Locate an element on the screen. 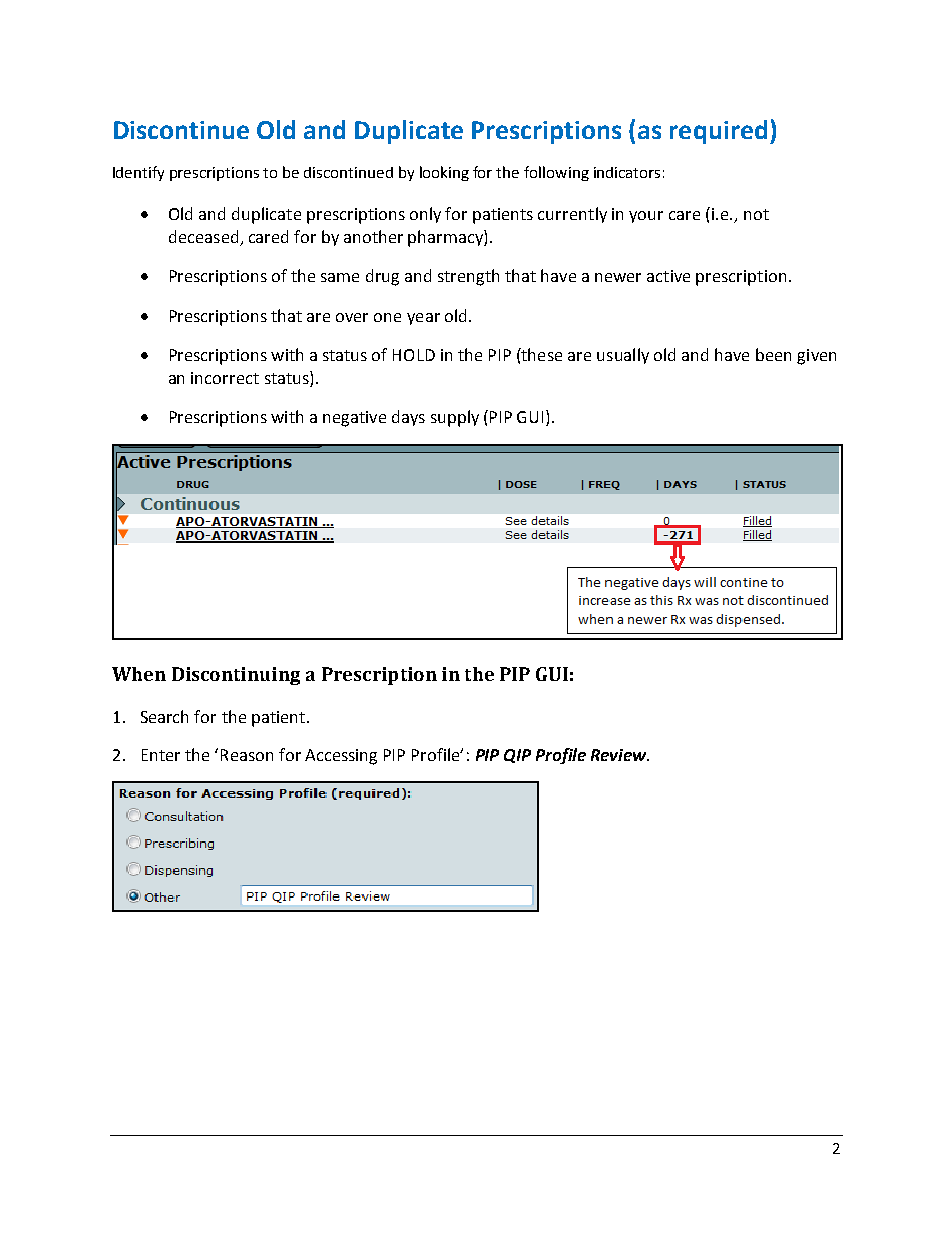 The height and width of the screenshot is (1233, 952). Review is located at coordinates (620, 755).
